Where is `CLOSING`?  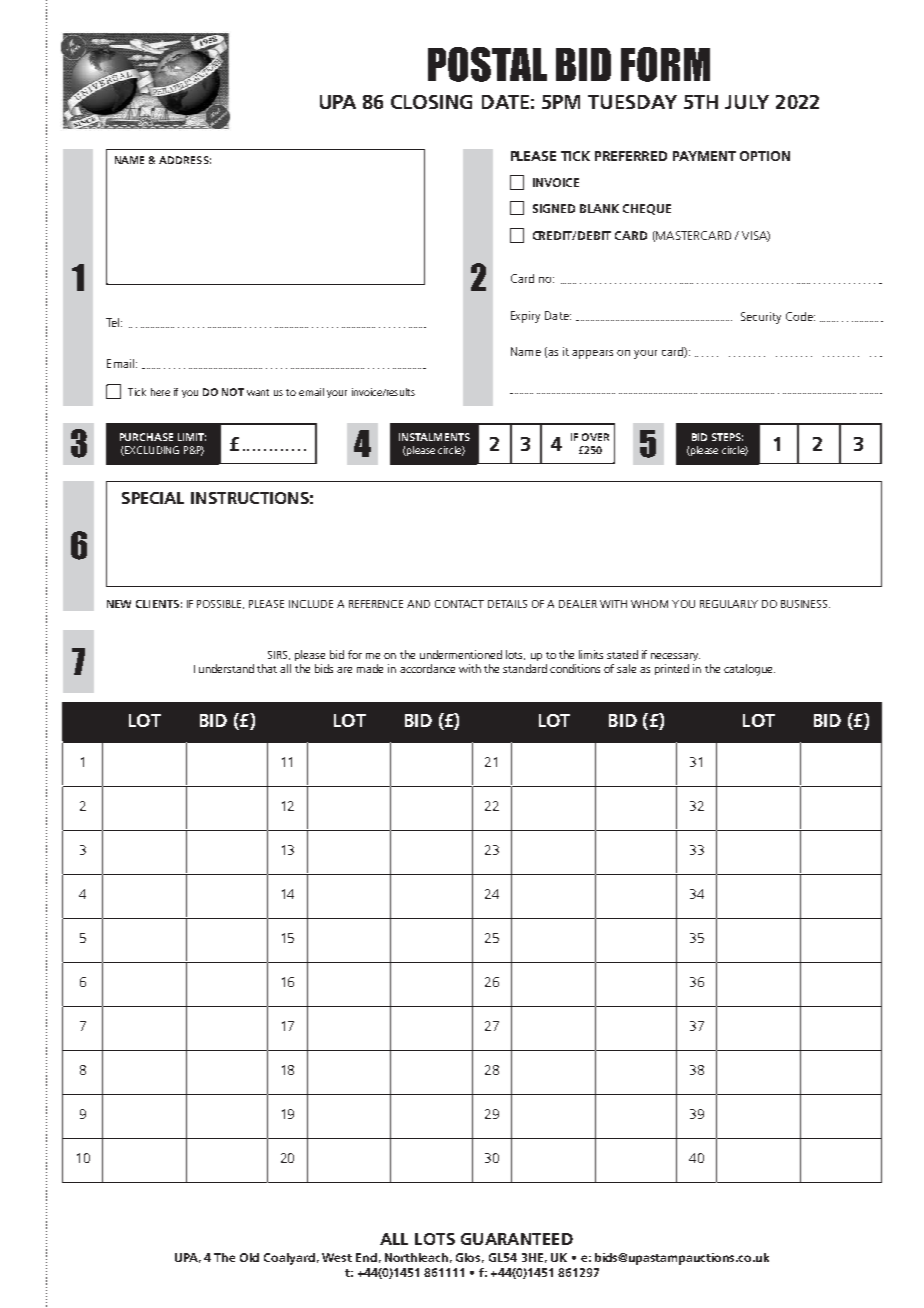
CLOSING is located at coordinates (431, 102).
